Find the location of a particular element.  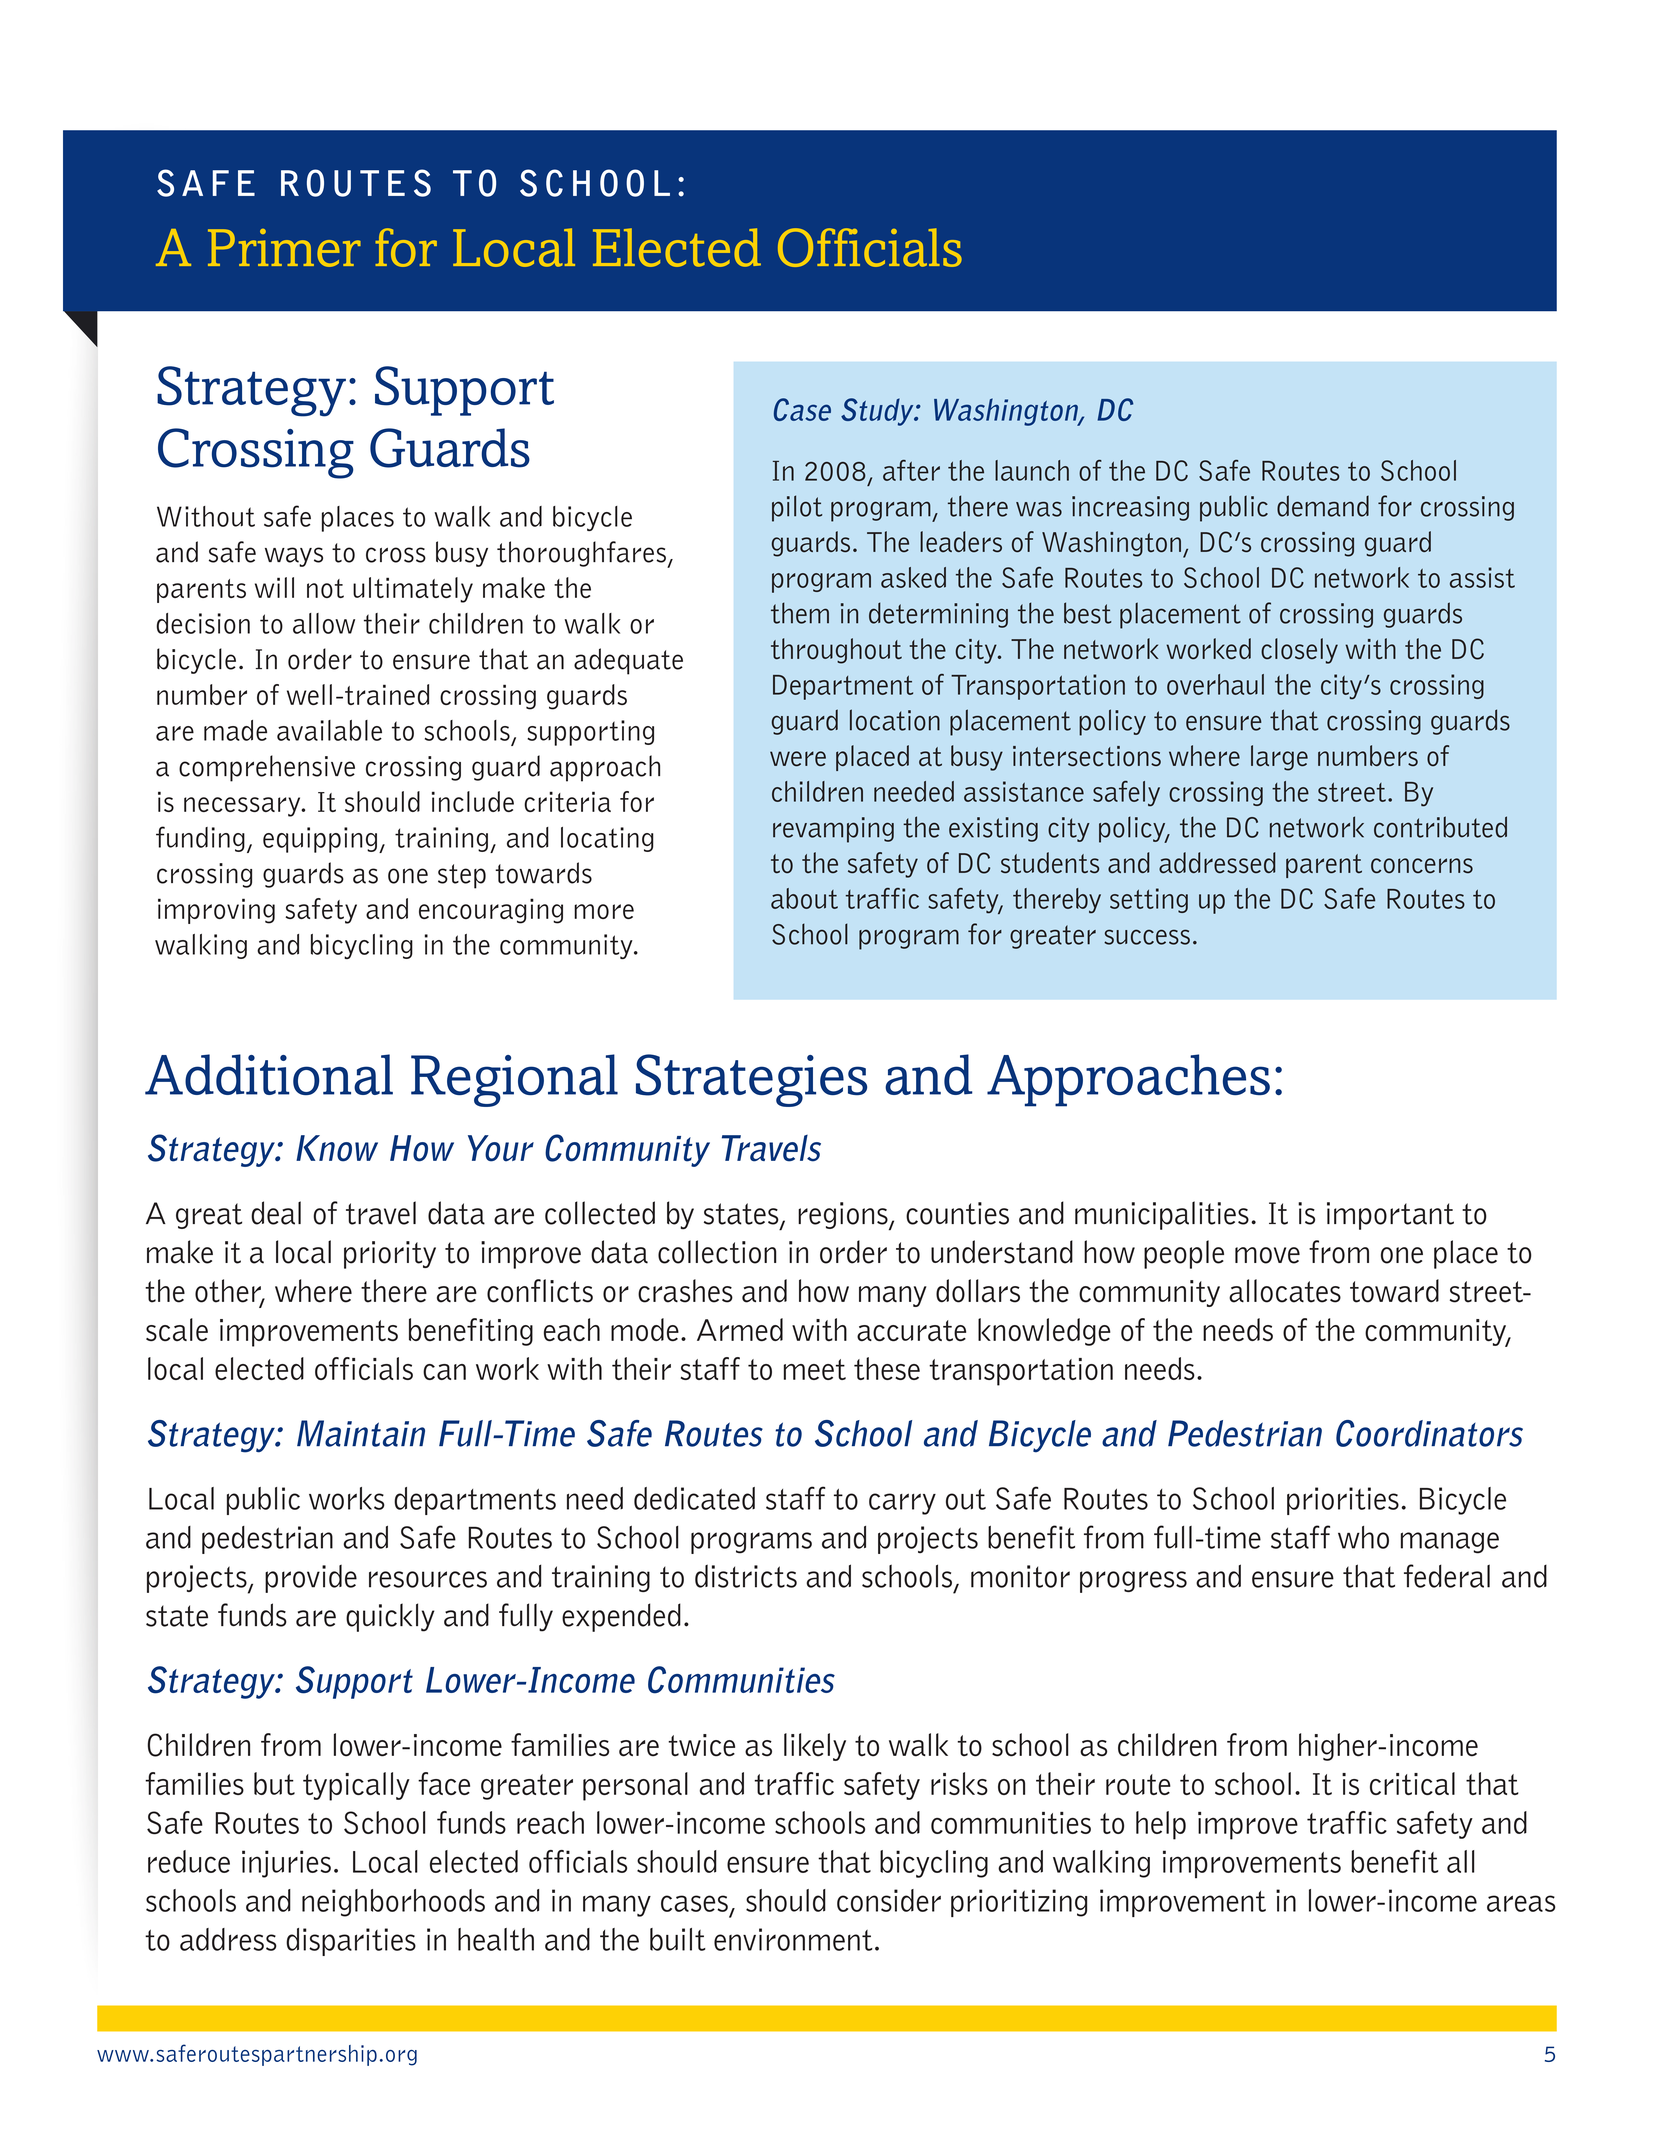

neighborhoods is located at coordinates (393, 1903).
